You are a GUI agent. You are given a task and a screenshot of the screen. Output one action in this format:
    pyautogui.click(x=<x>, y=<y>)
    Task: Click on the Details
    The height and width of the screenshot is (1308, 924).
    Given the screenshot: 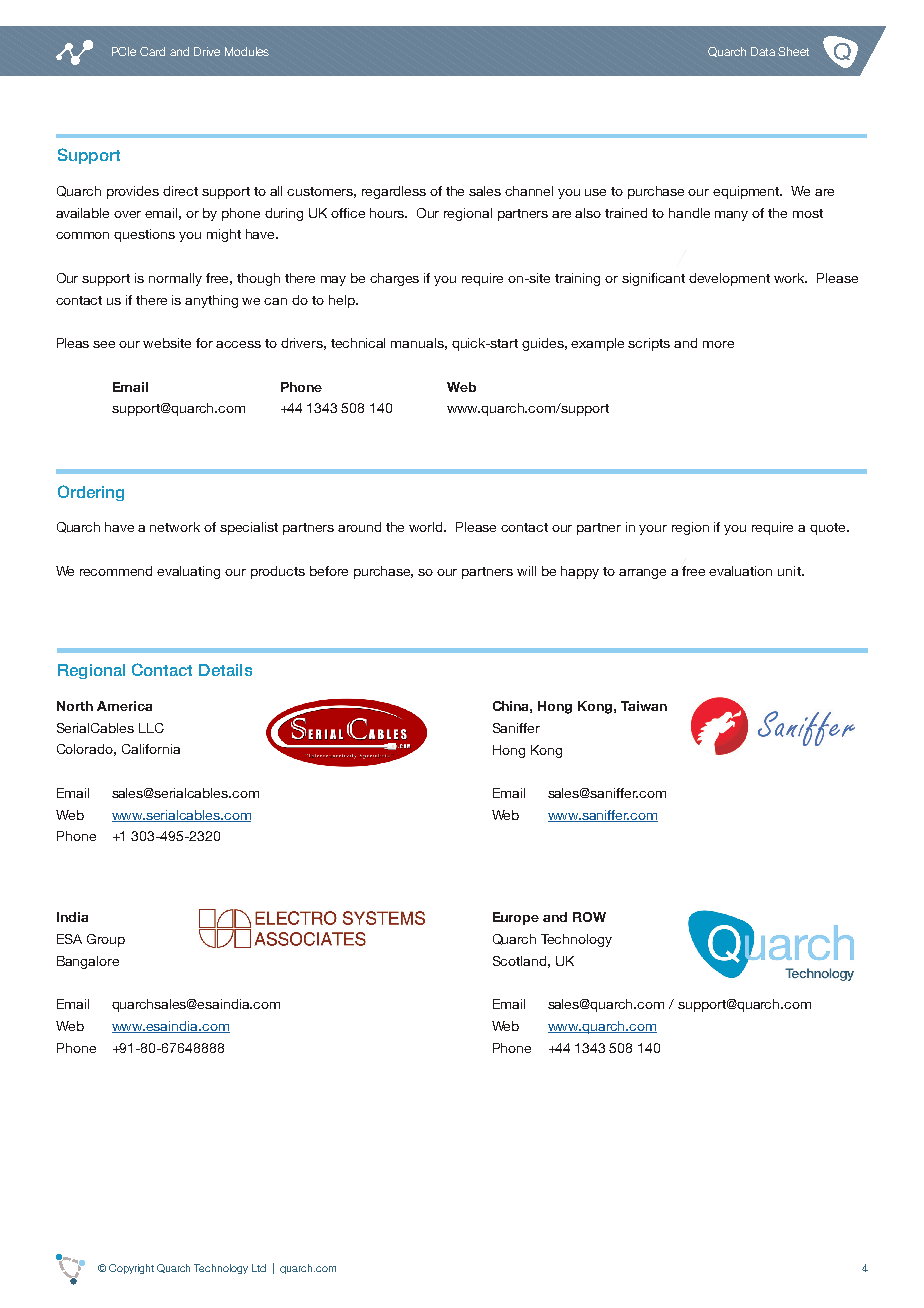 What is the action you would take?
    pyautogui.click(x=225, y=670)
